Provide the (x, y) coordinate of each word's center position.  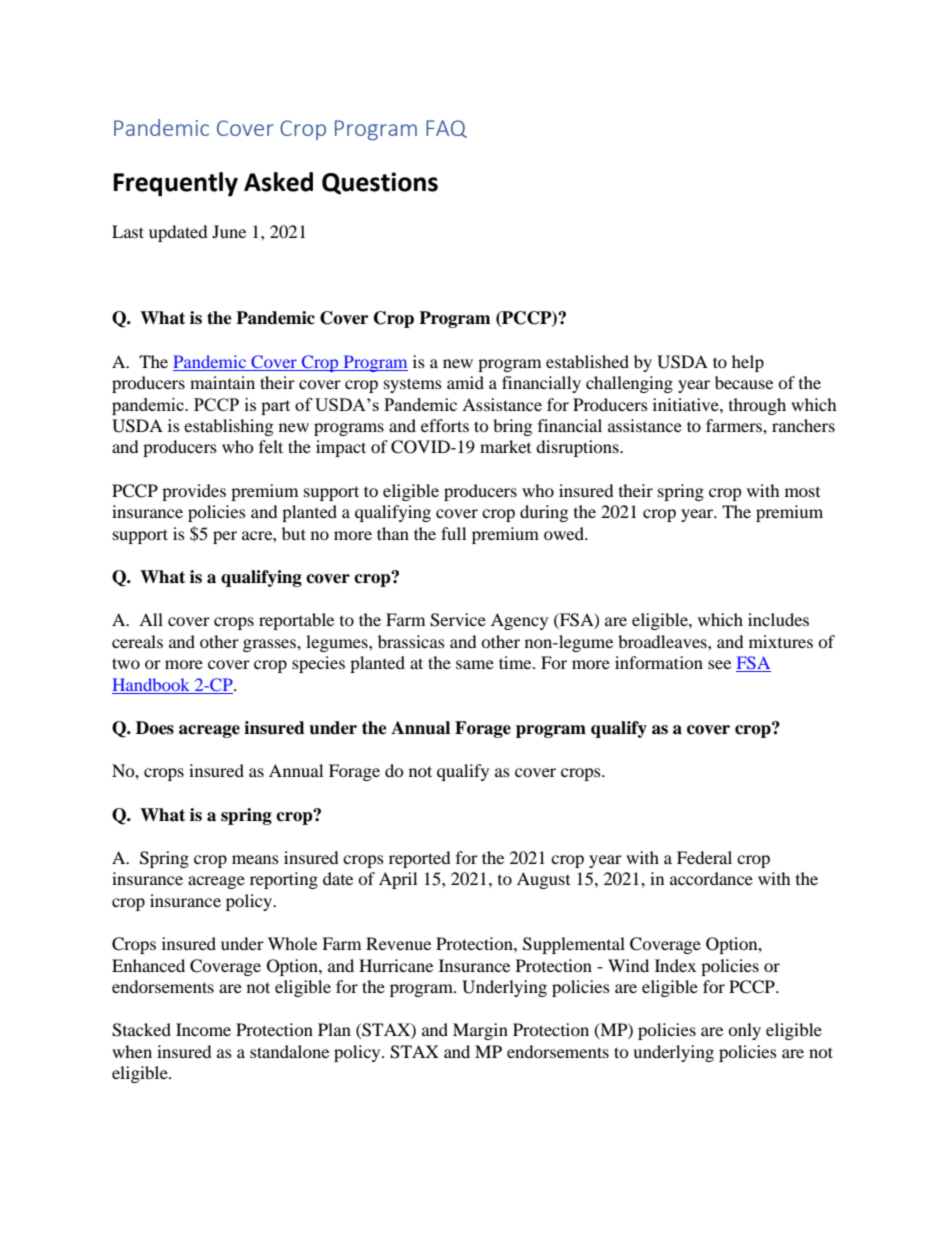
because (744, 382)
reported (420, 859)
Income (203, 1029)
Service (458, 620)
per (225, 537)
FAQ (446, 129)
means (255, 859)
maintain (222, 382)
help (748, 363)
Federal (704, 857)
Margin (480, 1031)
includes (778, 619)
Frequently (175, 184)
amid (465, 382)
